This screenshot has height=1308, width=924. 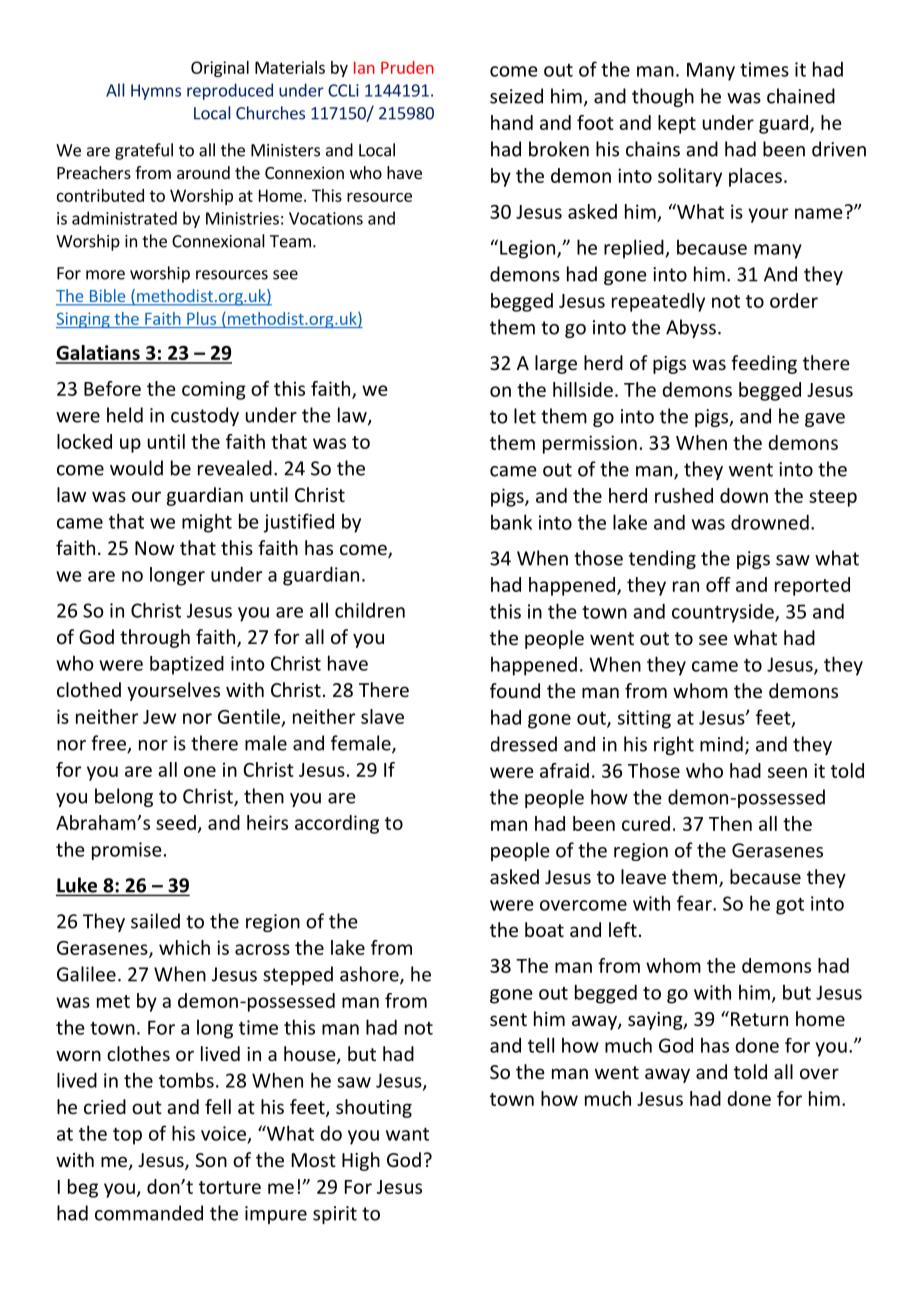 What do you see at coordinates (407, 1134) in the screenshot?
I see `want` at bounding box center [407, 1134].
